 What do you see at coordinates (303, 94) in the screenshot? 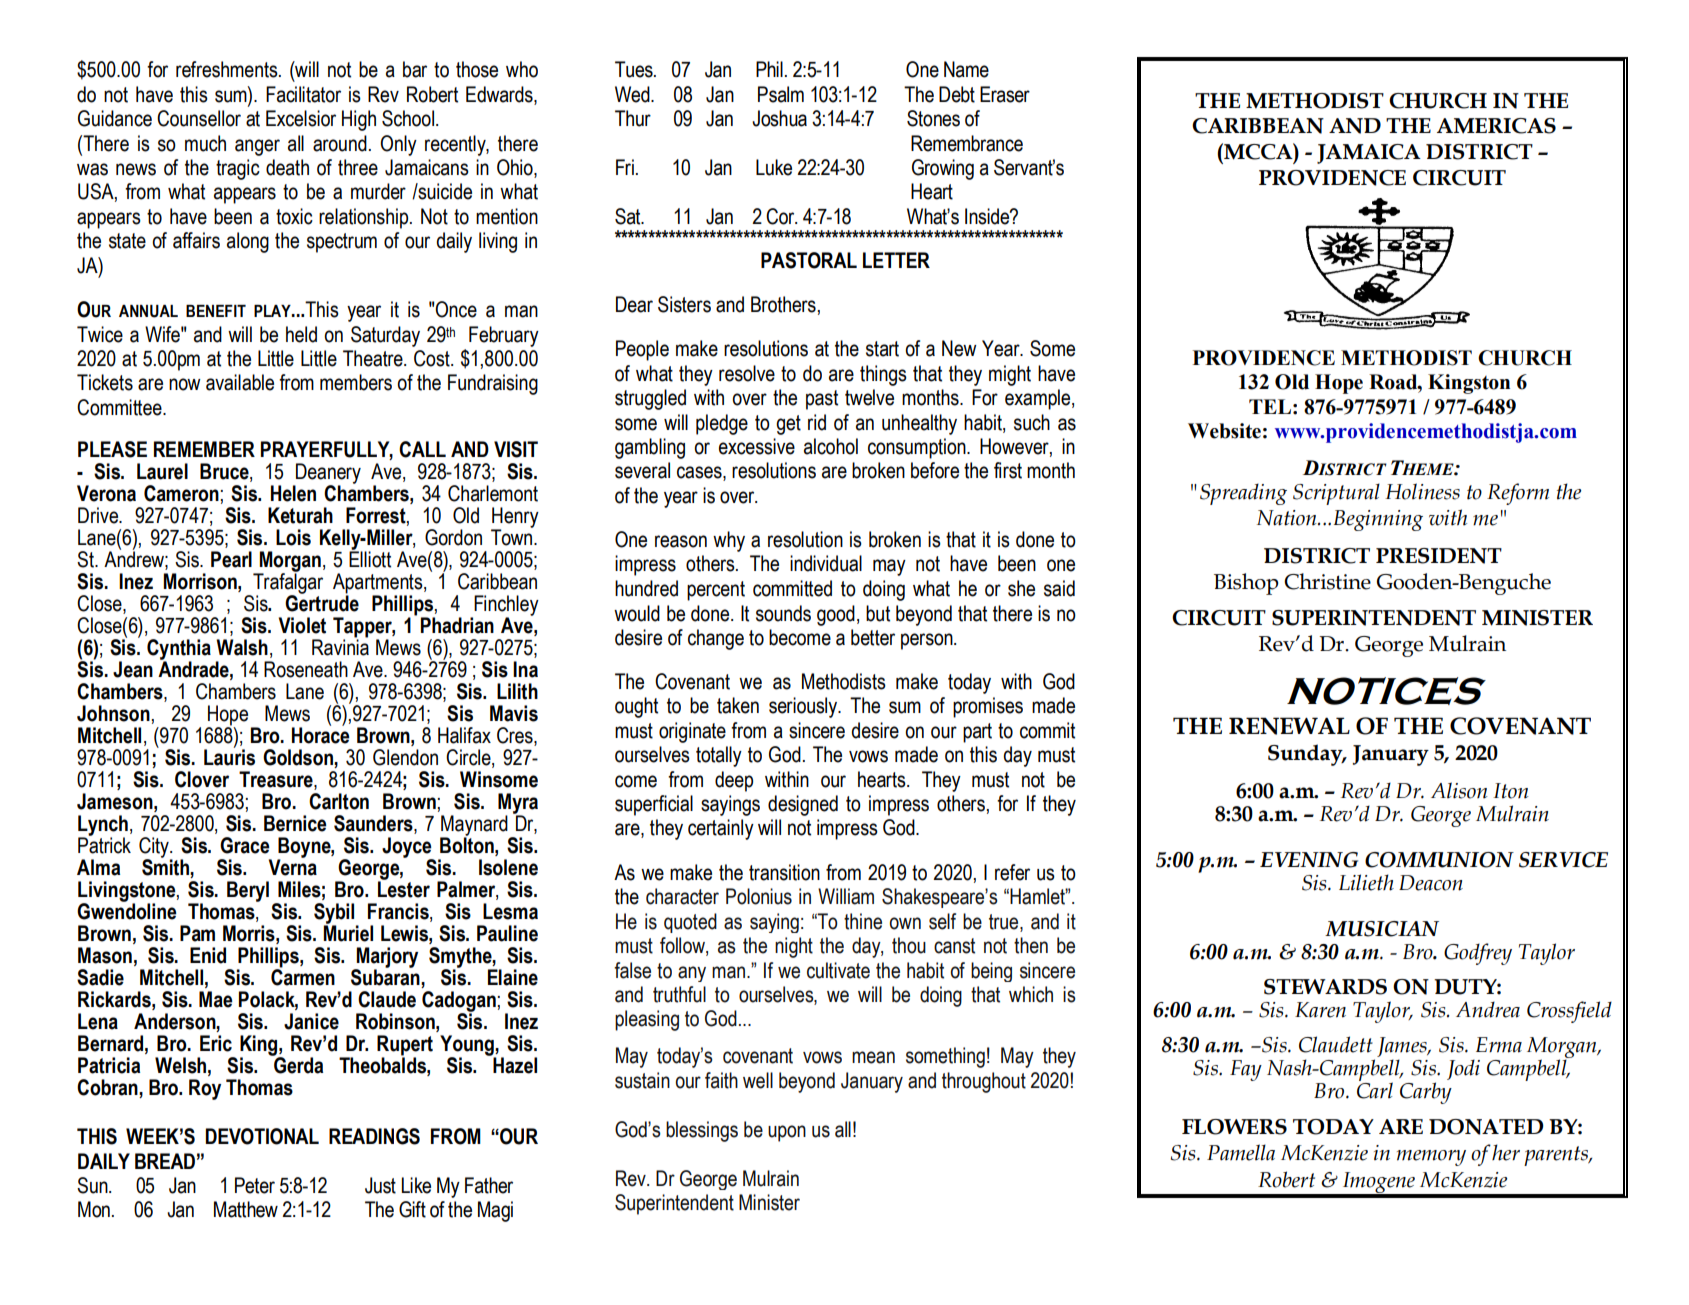
I see `Facilitator` at bounding box center [303, 94].
